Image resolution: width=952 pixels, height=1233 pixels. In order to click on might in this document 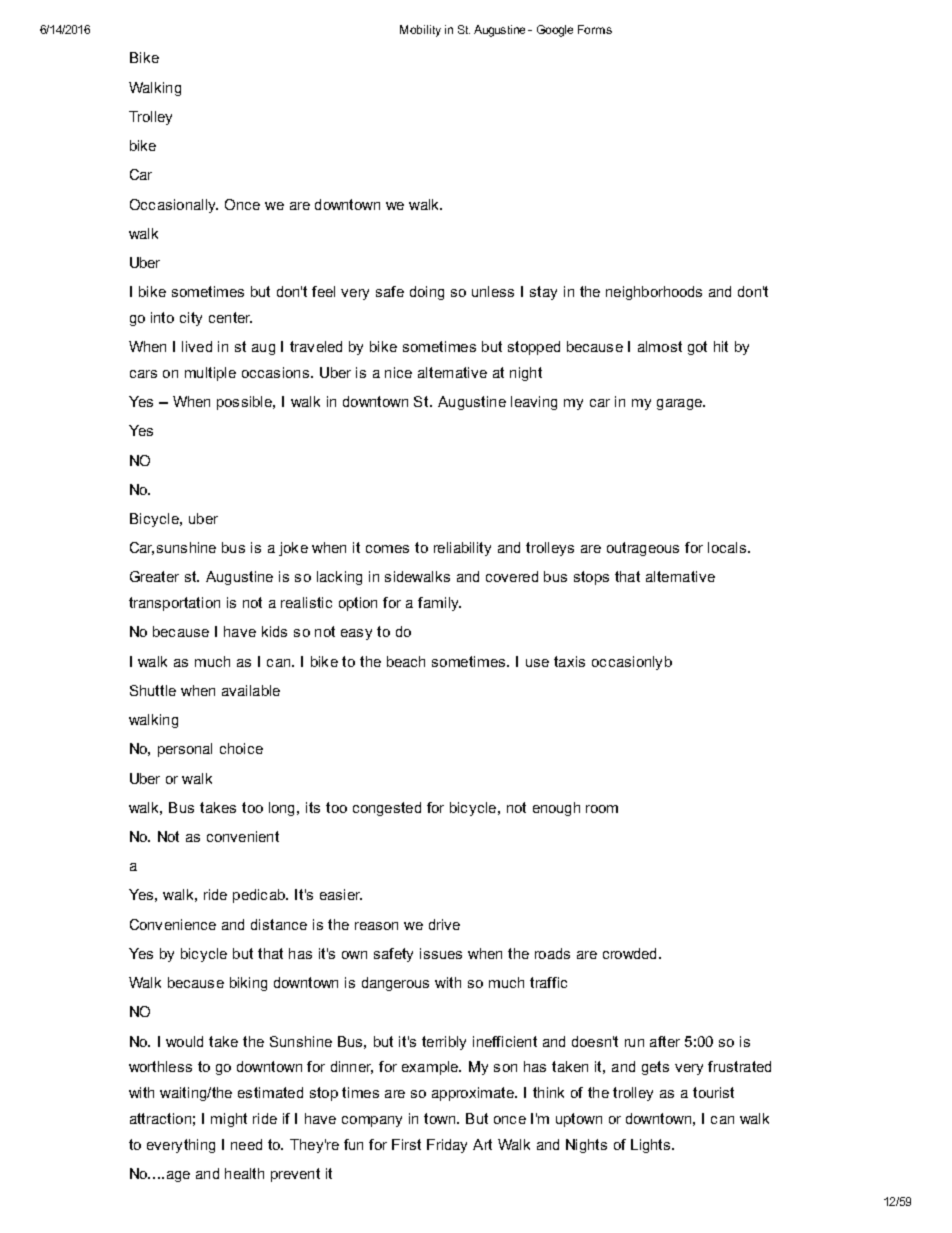, I will do `click(229, 1120)`.
